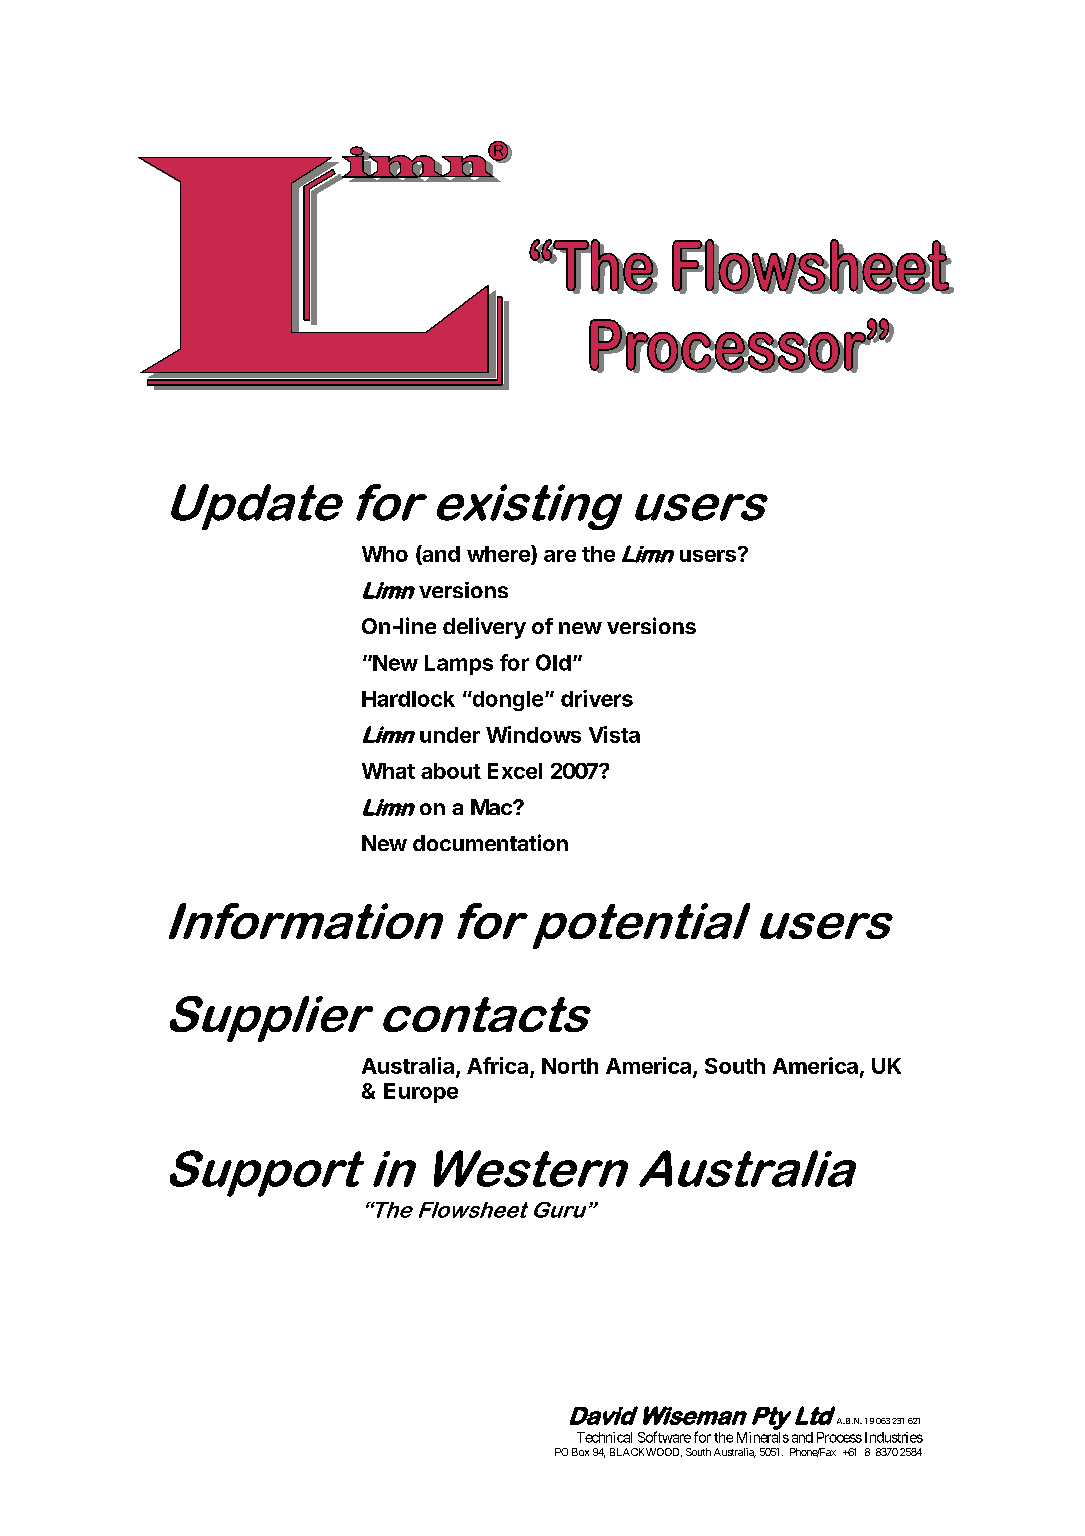 The width and height of the screenshot is (1085, 1536). I want to click on Mac, so click(492, 807).
